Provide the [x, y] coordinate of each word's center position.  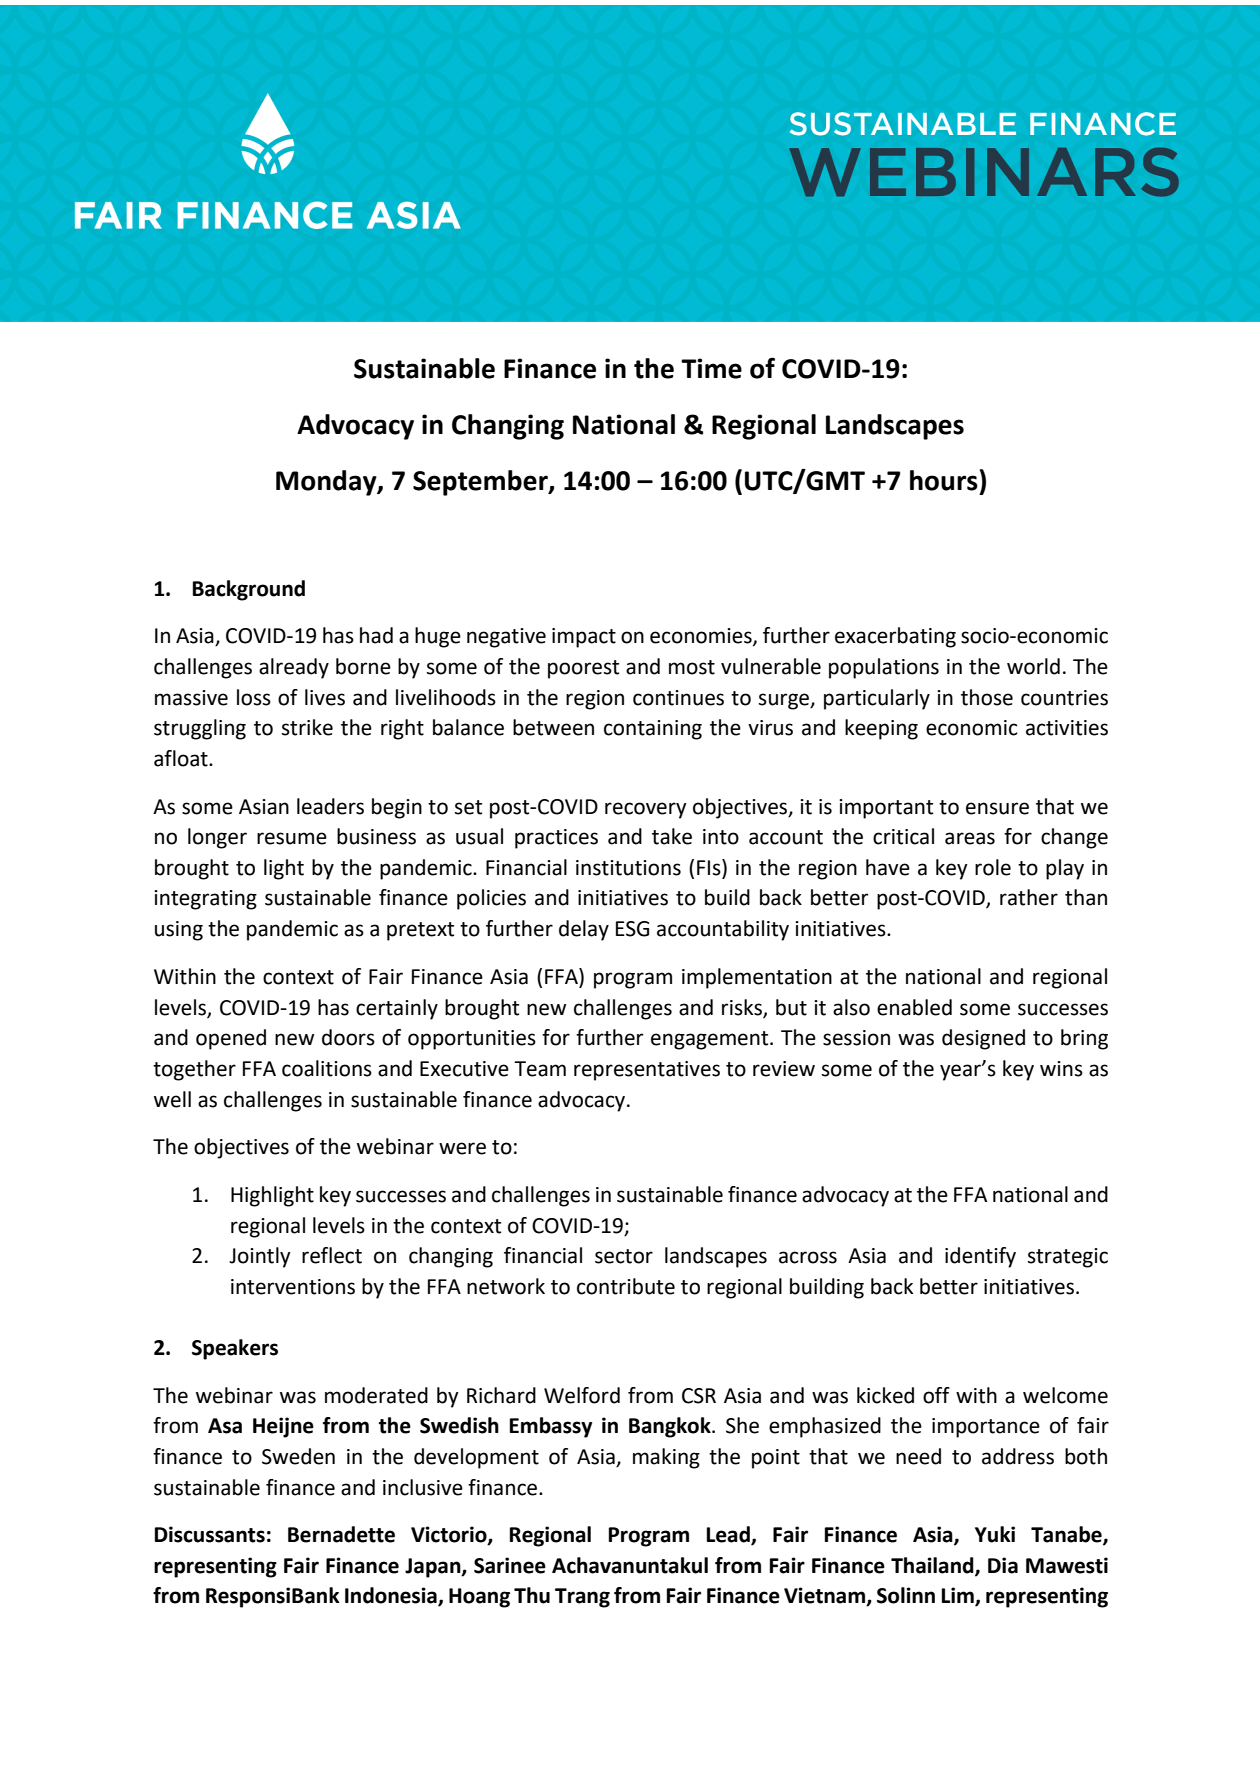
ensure [997, 808]
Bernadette [341, 1534]
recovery [646, 810]
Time [711, 368]
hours [944, 480]
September [481, 483]
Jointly [260, 1257]
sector [624, 1256]
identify [980, 1257]
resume [292, 838]
